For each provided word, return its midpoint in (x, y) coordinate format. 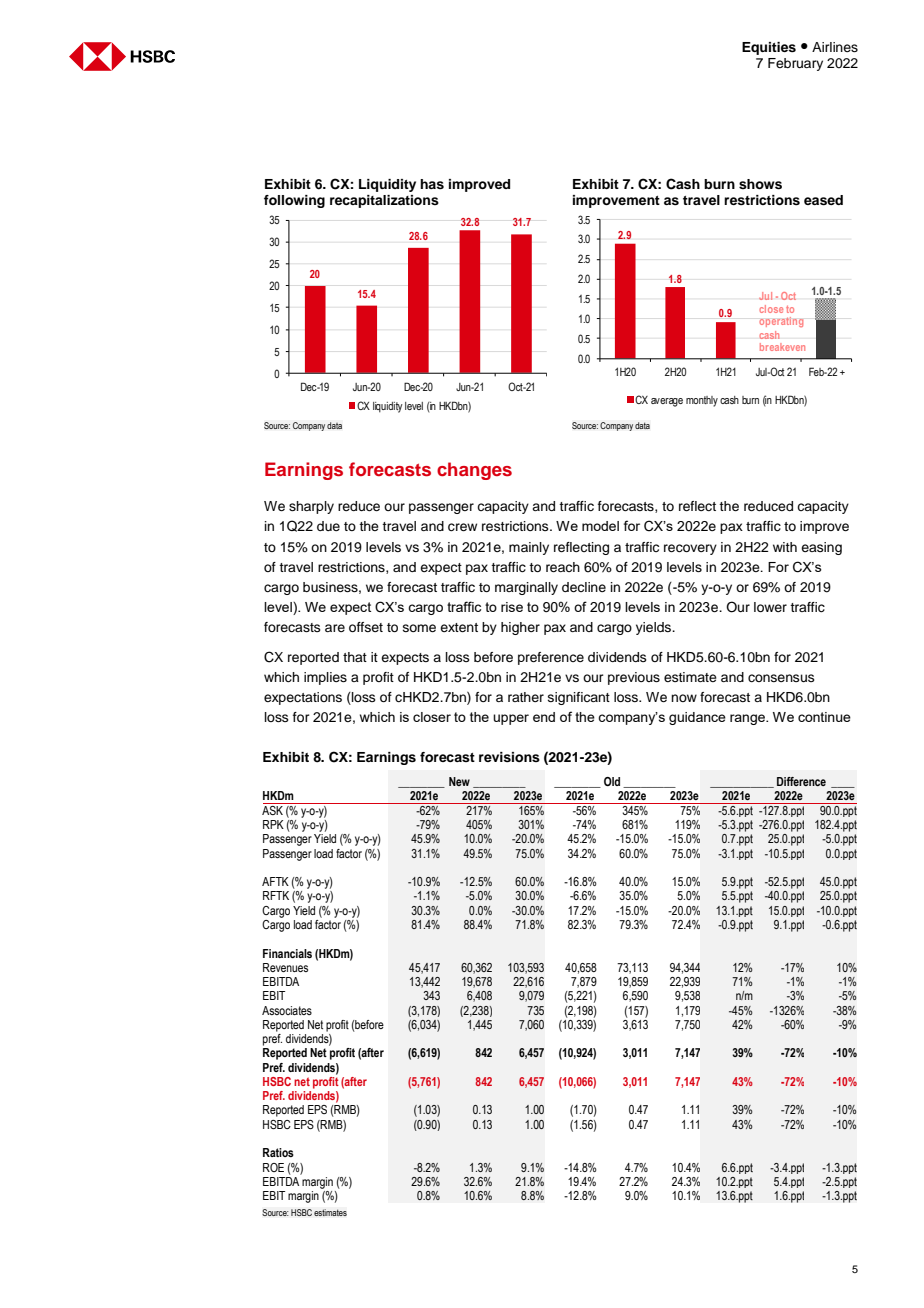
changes (474, 471)
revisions (509, 757)
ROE (273, 1167)
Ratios (278, 1152)
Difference (801, 781)
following (294, 201)
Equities (769, 48)
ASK (274, 809)
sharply (311, 507)
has (432, 184)
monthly (702, 401)
